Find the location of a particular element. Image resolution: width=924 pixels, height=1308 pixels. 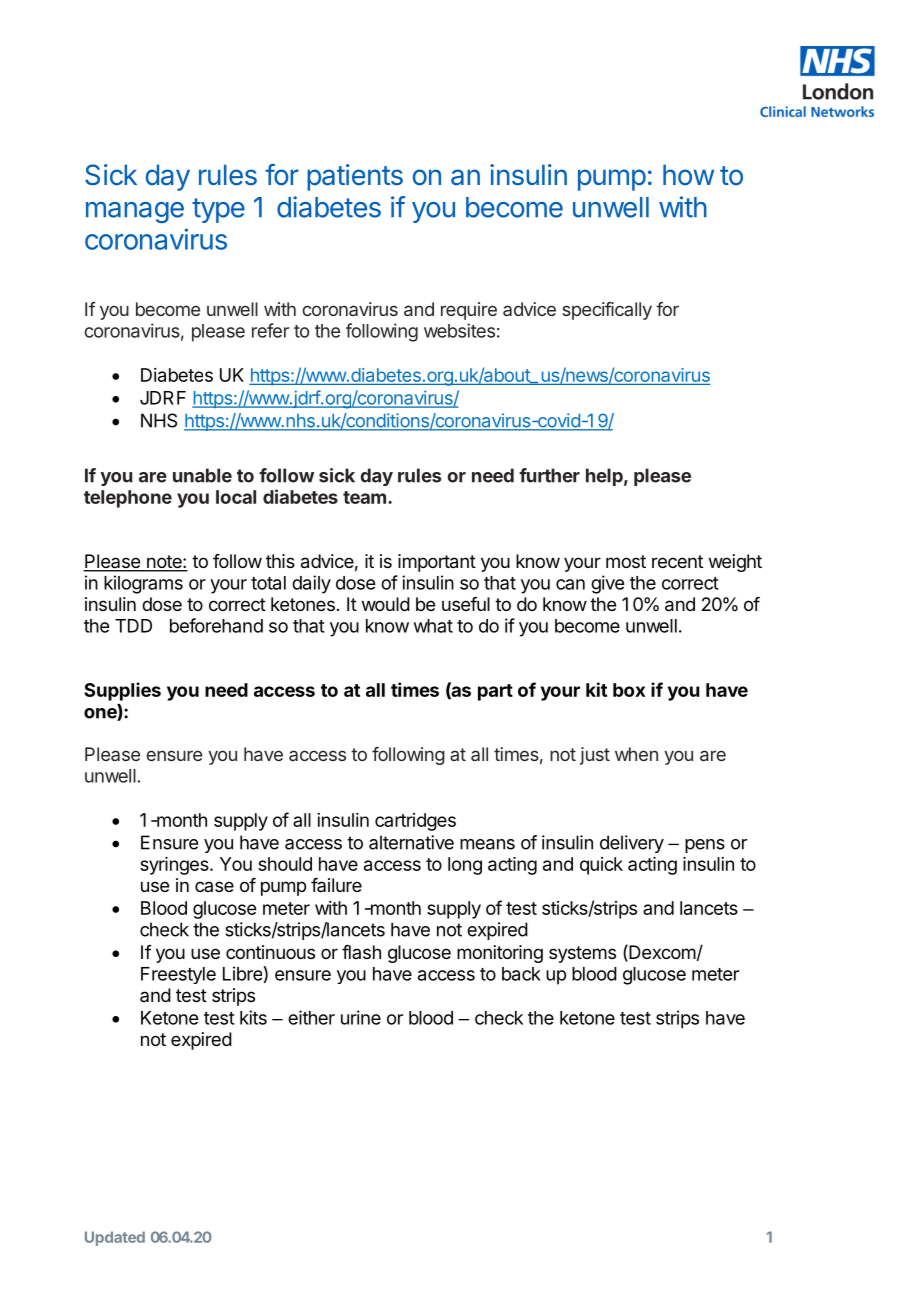

Freestyle is located at coordinates (178, 975).
